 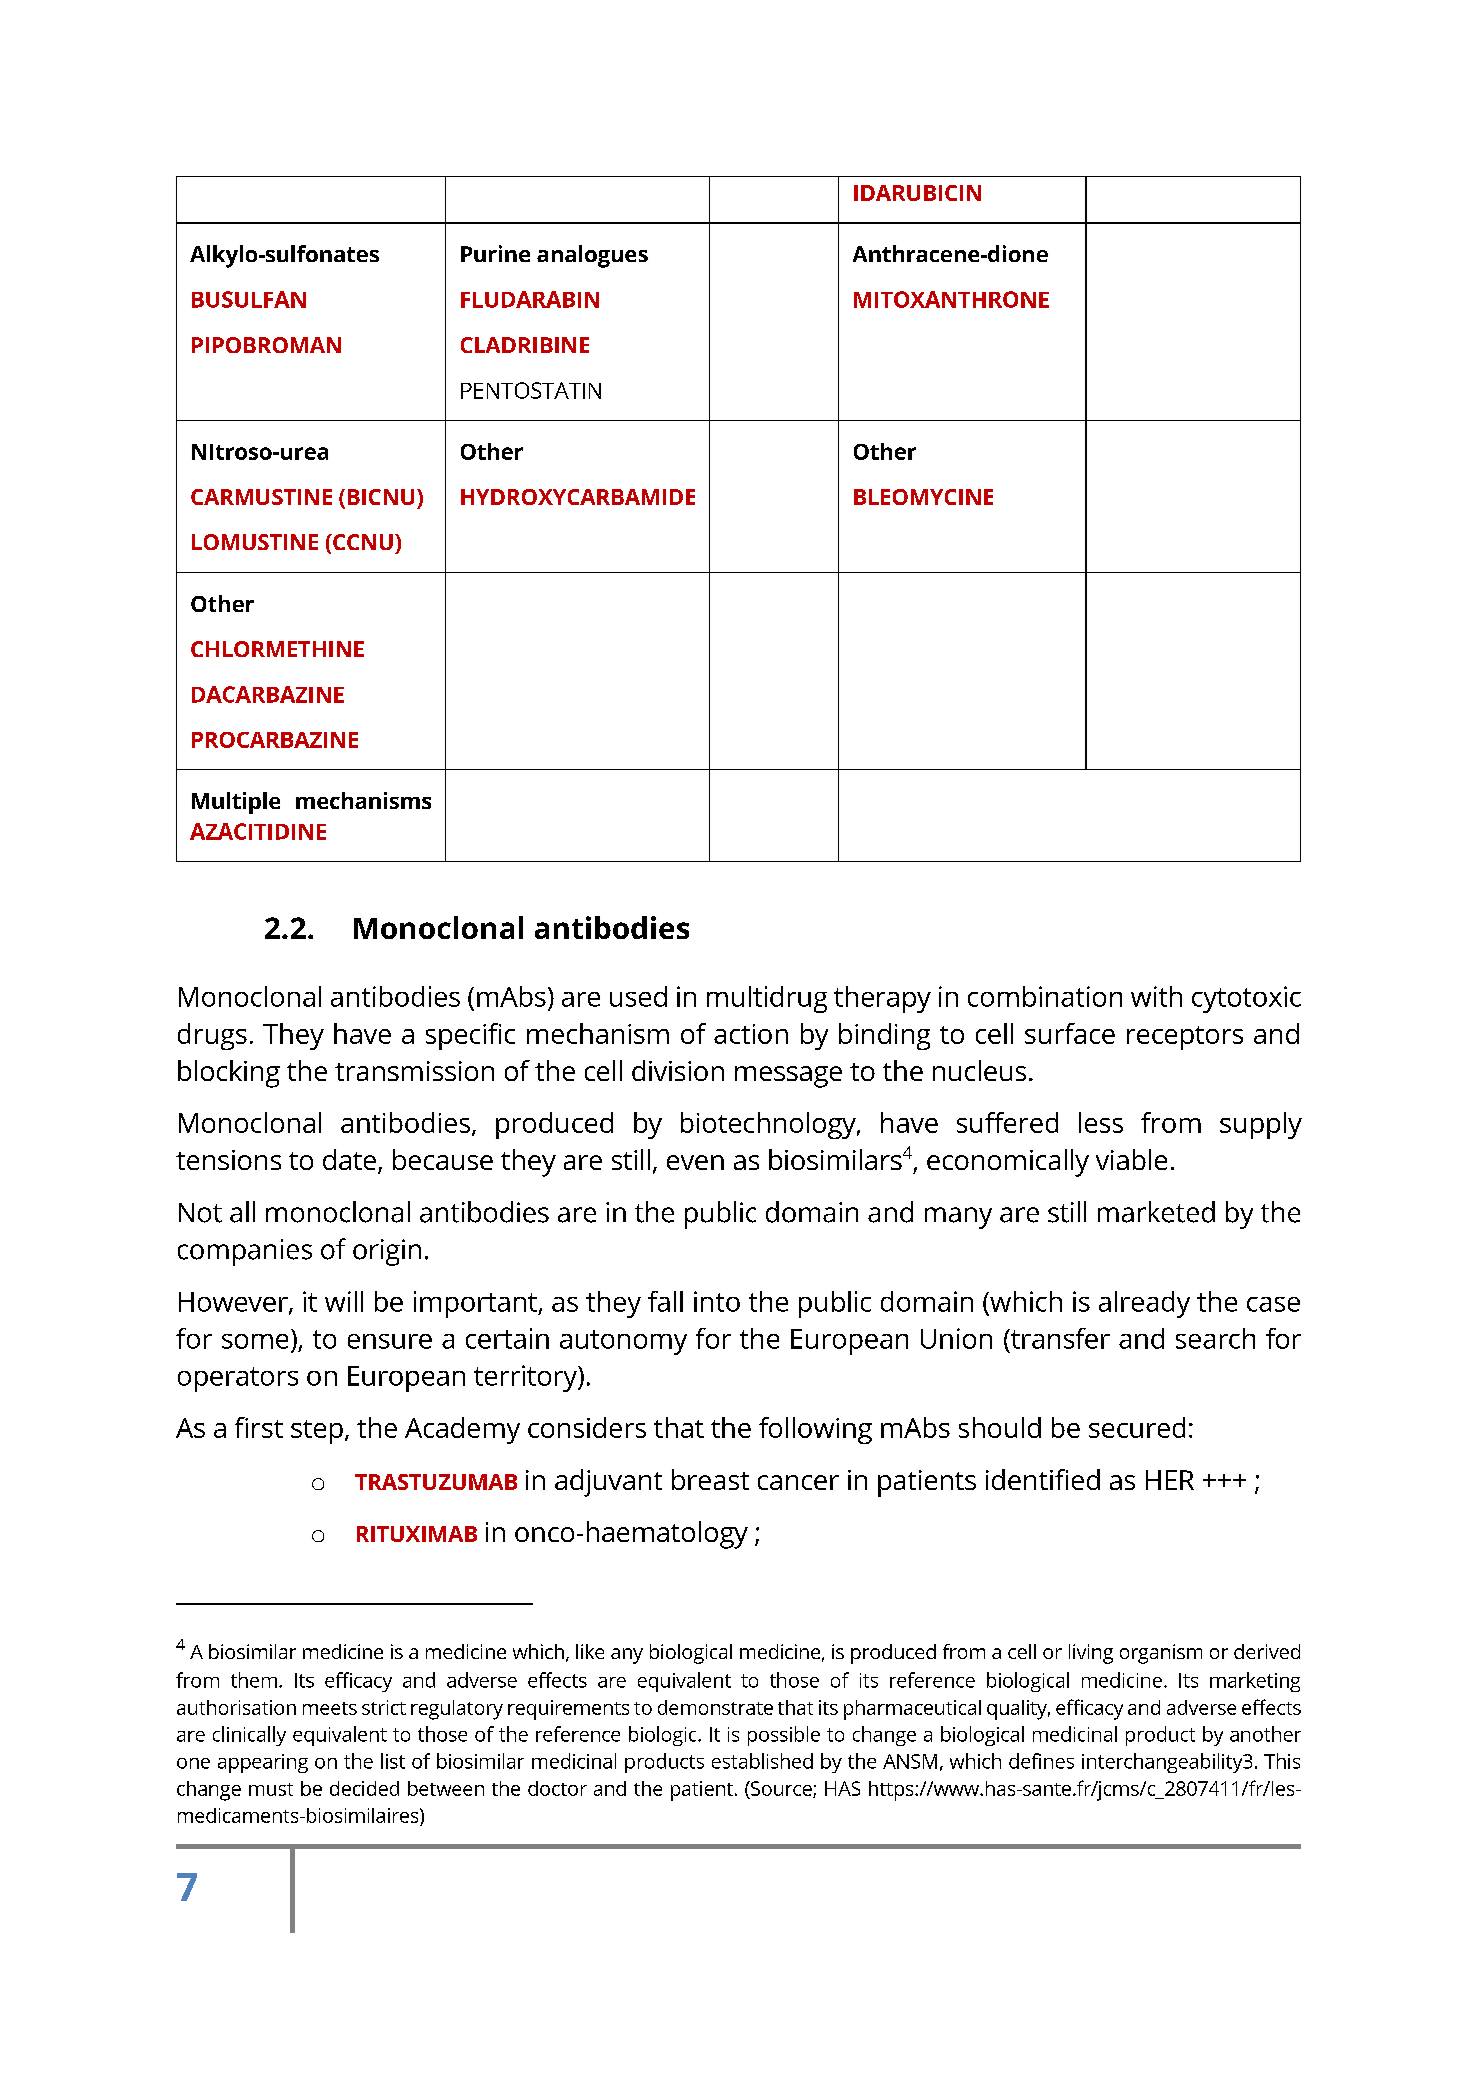 What do you see at coordinates (495, 253) in the screenshot?
I see `Purine` at bounding box center [495, 253].
